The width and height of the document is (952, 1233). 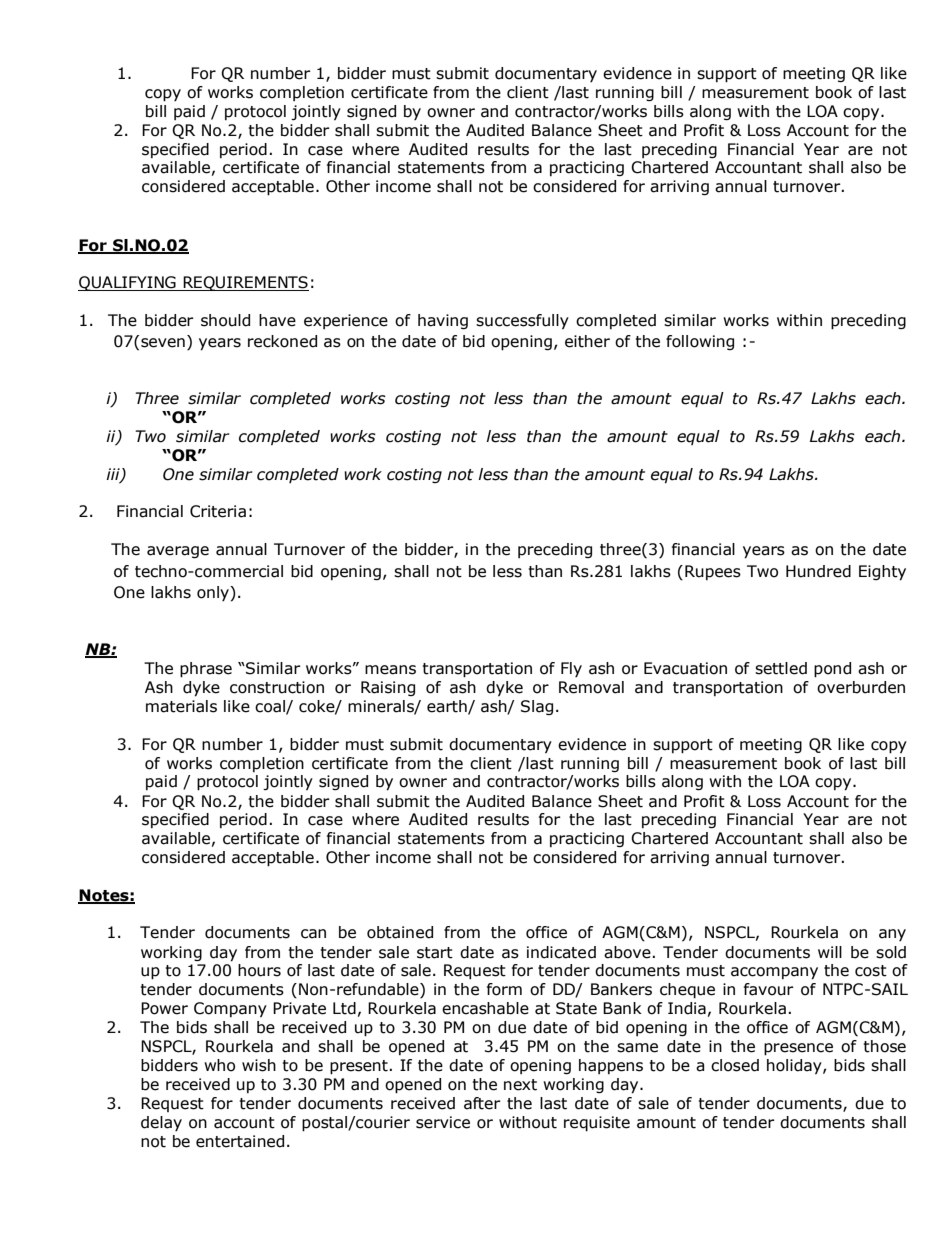 What do you see at coordinates (313, 934) in the document?
I see `can` at bounding box center [313, 934].
